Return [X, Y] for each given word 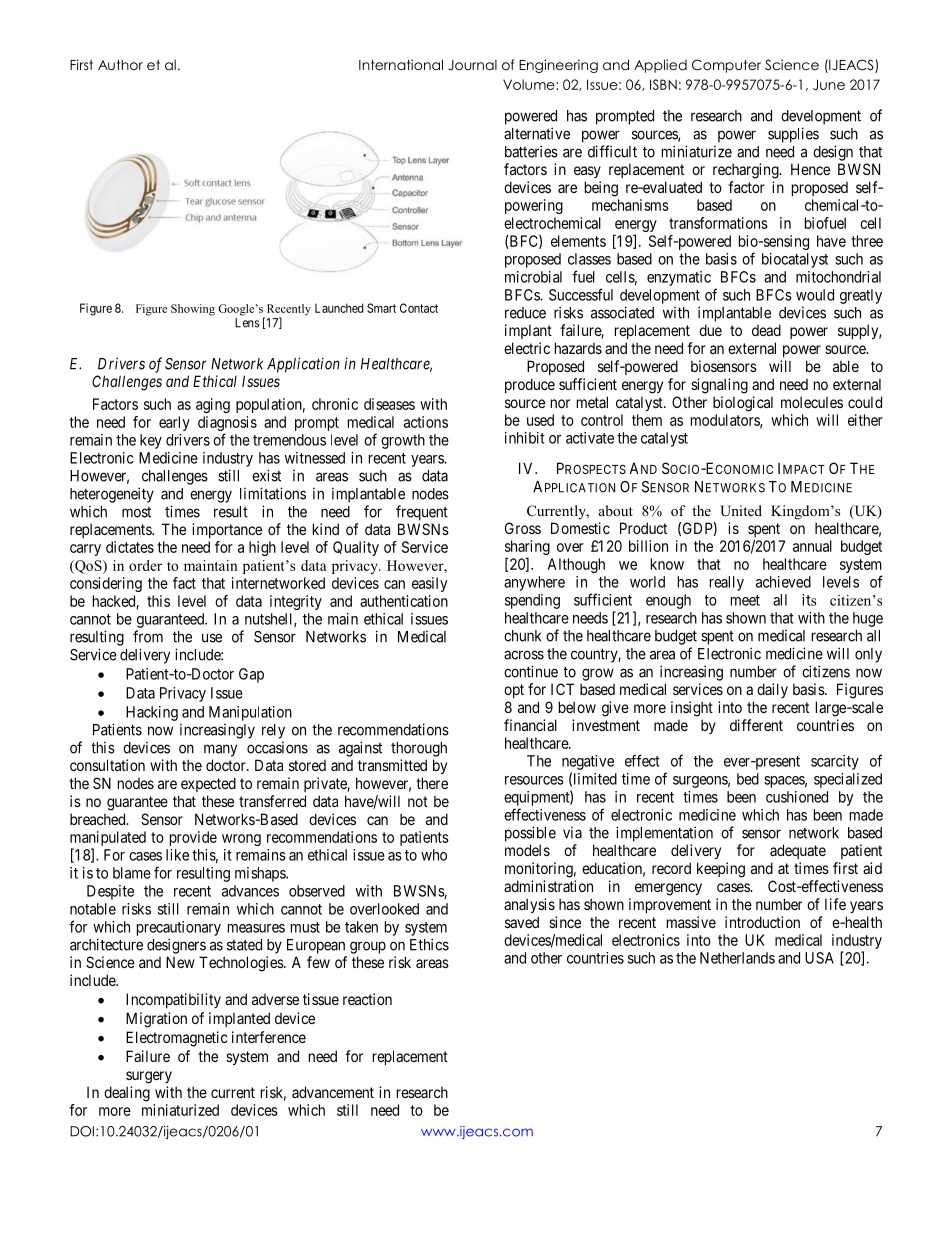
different [756, 725]
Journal [472, 65]
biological [743, 404]
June [829, 84]
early [174, 423]
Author [120, 64]
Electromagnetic [177, 1039]
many [220, 750]
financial [530, 725]
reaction [367, 999]
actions [426, 422]
